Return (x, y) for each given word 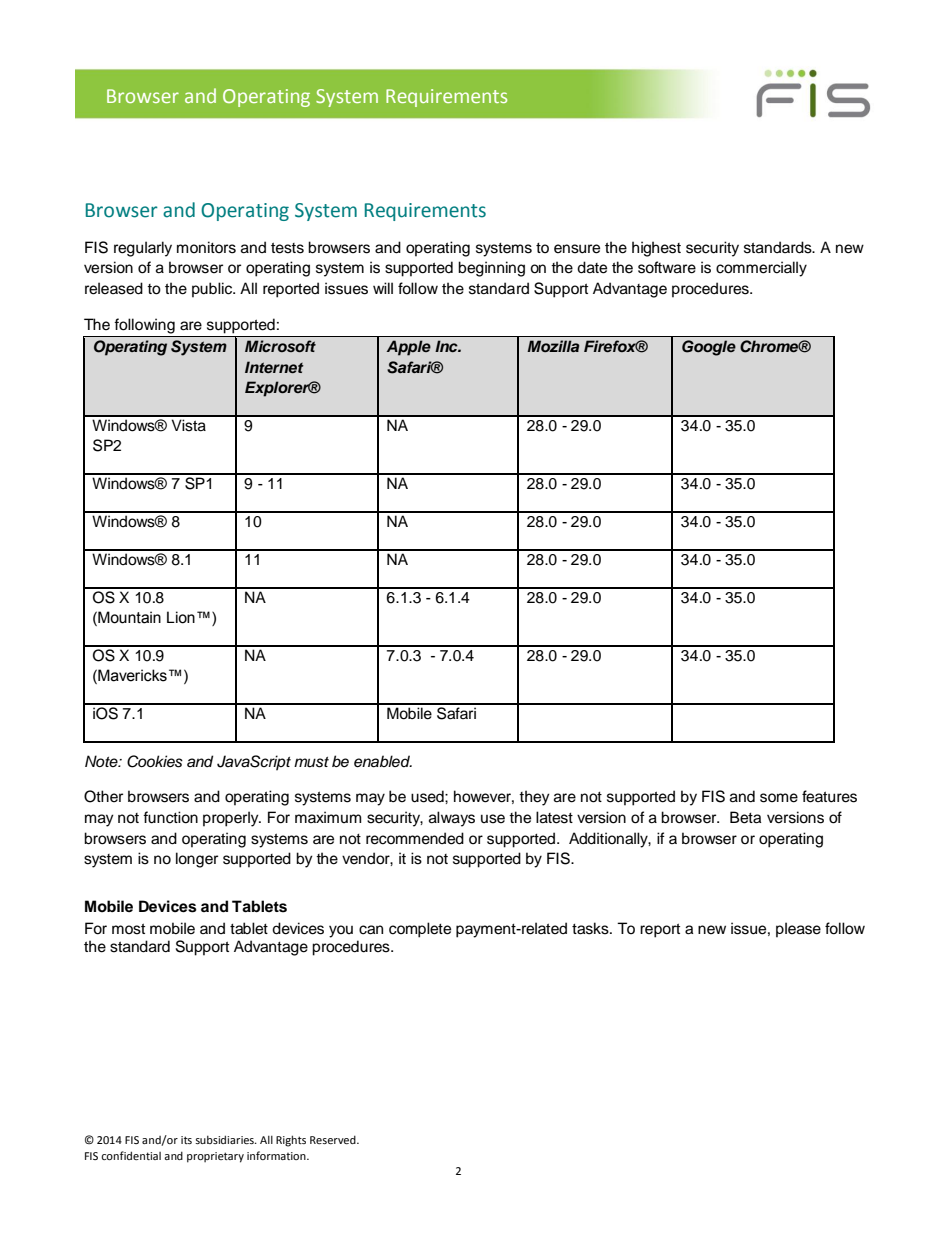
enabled (383, 761)
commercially (761, 269)
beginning (491, 269)
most (128, 929)
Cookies (155, 761)
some (779, 798)
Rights (291, 1141)
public (213, 290)
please (798, 930)
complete (420, 930)
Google (709, 348)
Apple (409, 348)
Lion (181, 617)
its (186, 1140)
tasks (591, 928)
